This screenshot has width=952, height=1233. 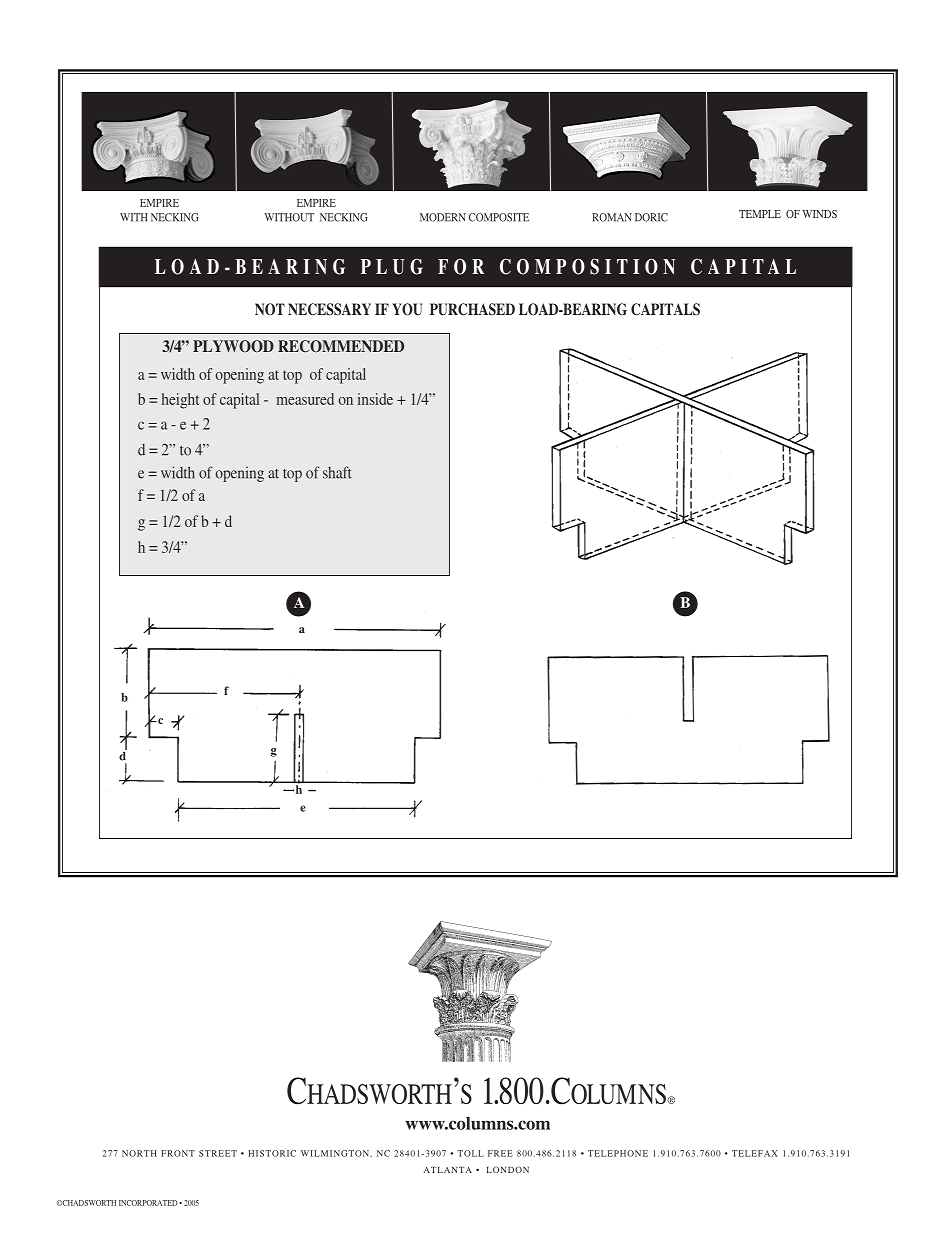 I want to click on TELEPHONE, so click(x=618, y=1153).
